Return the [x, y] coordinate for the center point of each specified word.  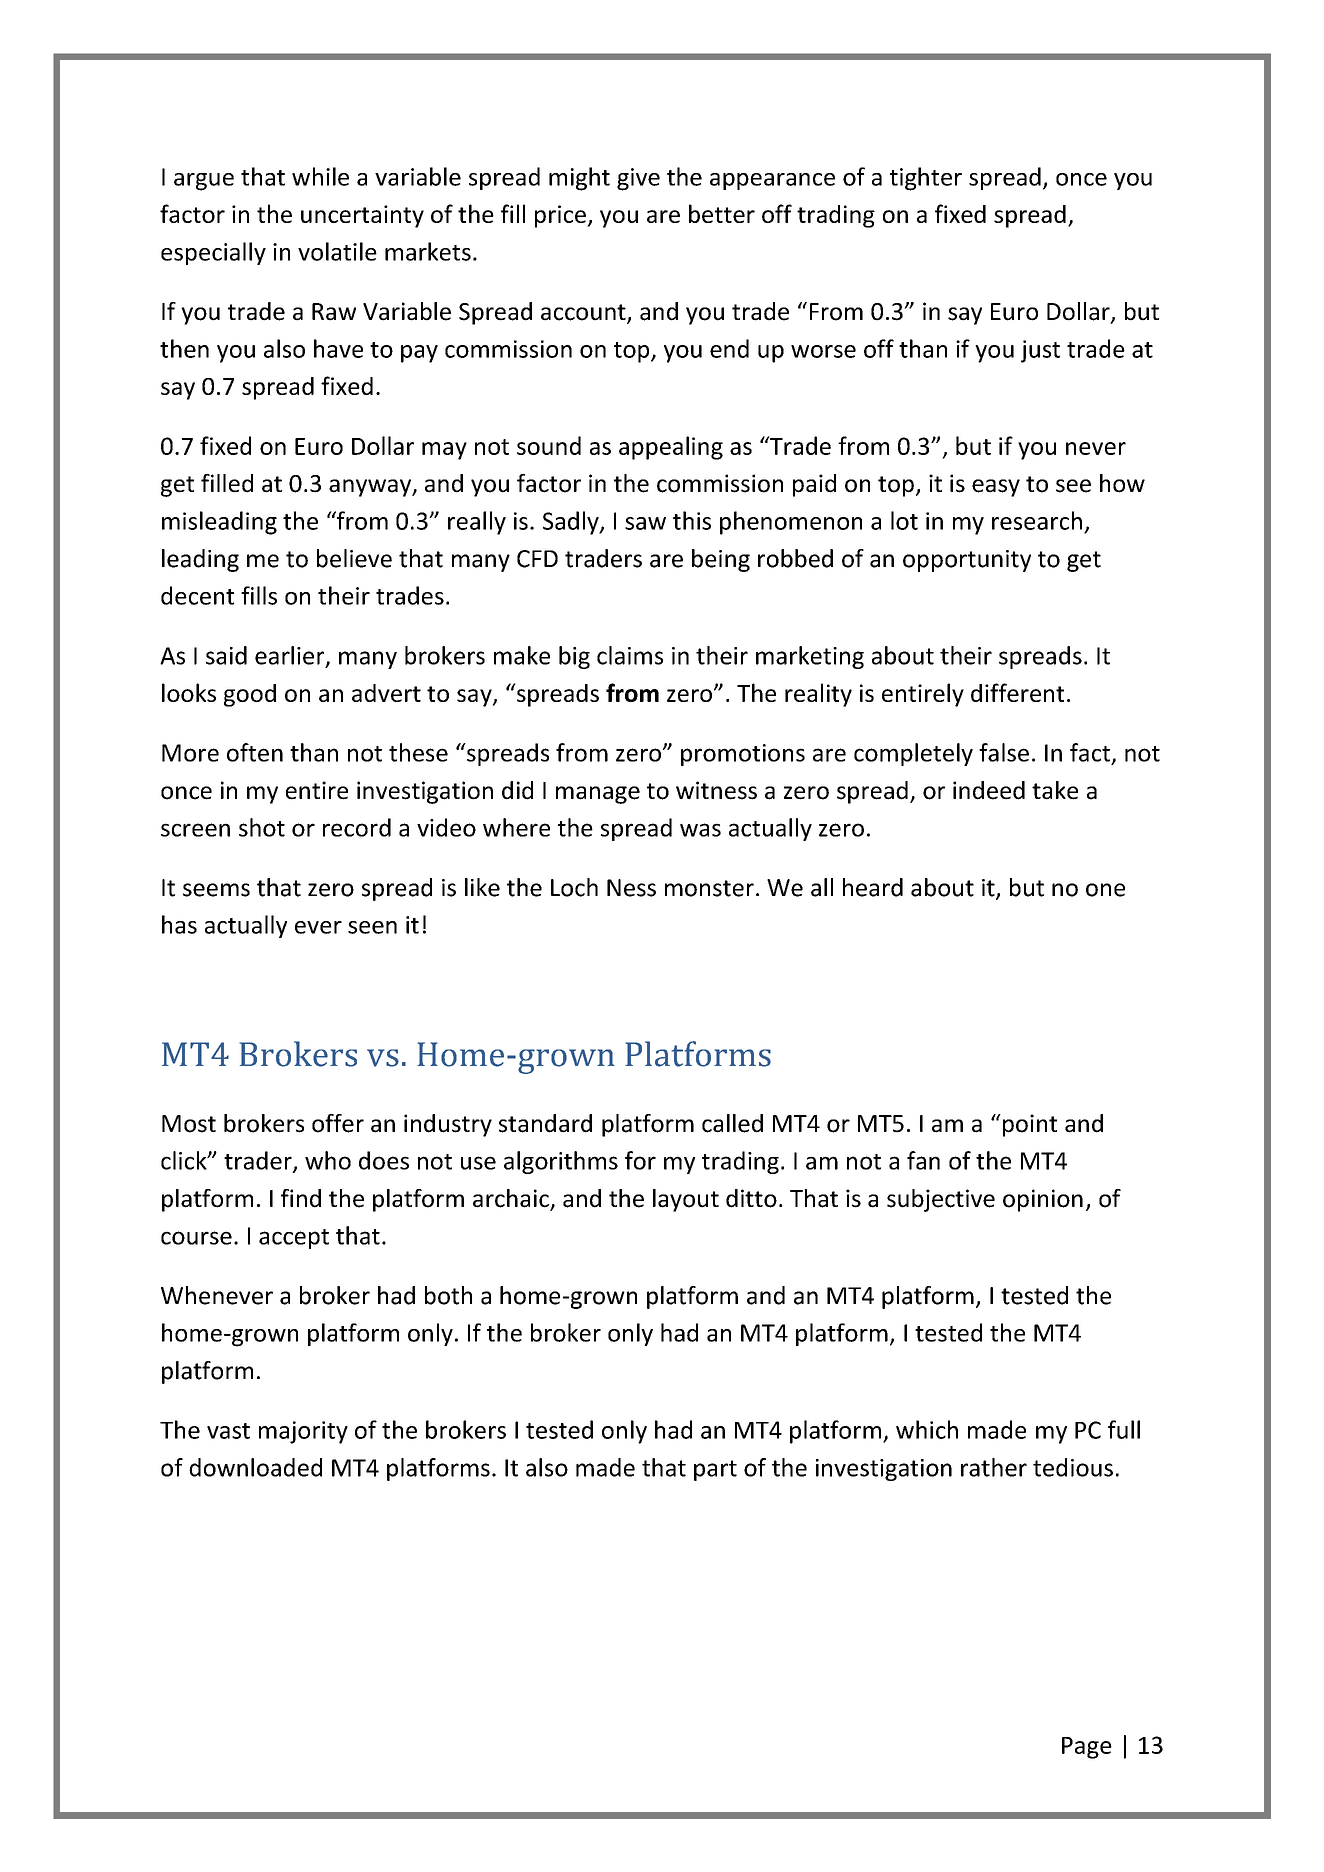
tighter [926, 179]
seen [372, 927]
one [1105, 890]
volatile [337, 251]
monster [709, 888]
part [715, 1470]
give [638, 179]
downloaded [255, 1467]
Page [1087, 1748]
